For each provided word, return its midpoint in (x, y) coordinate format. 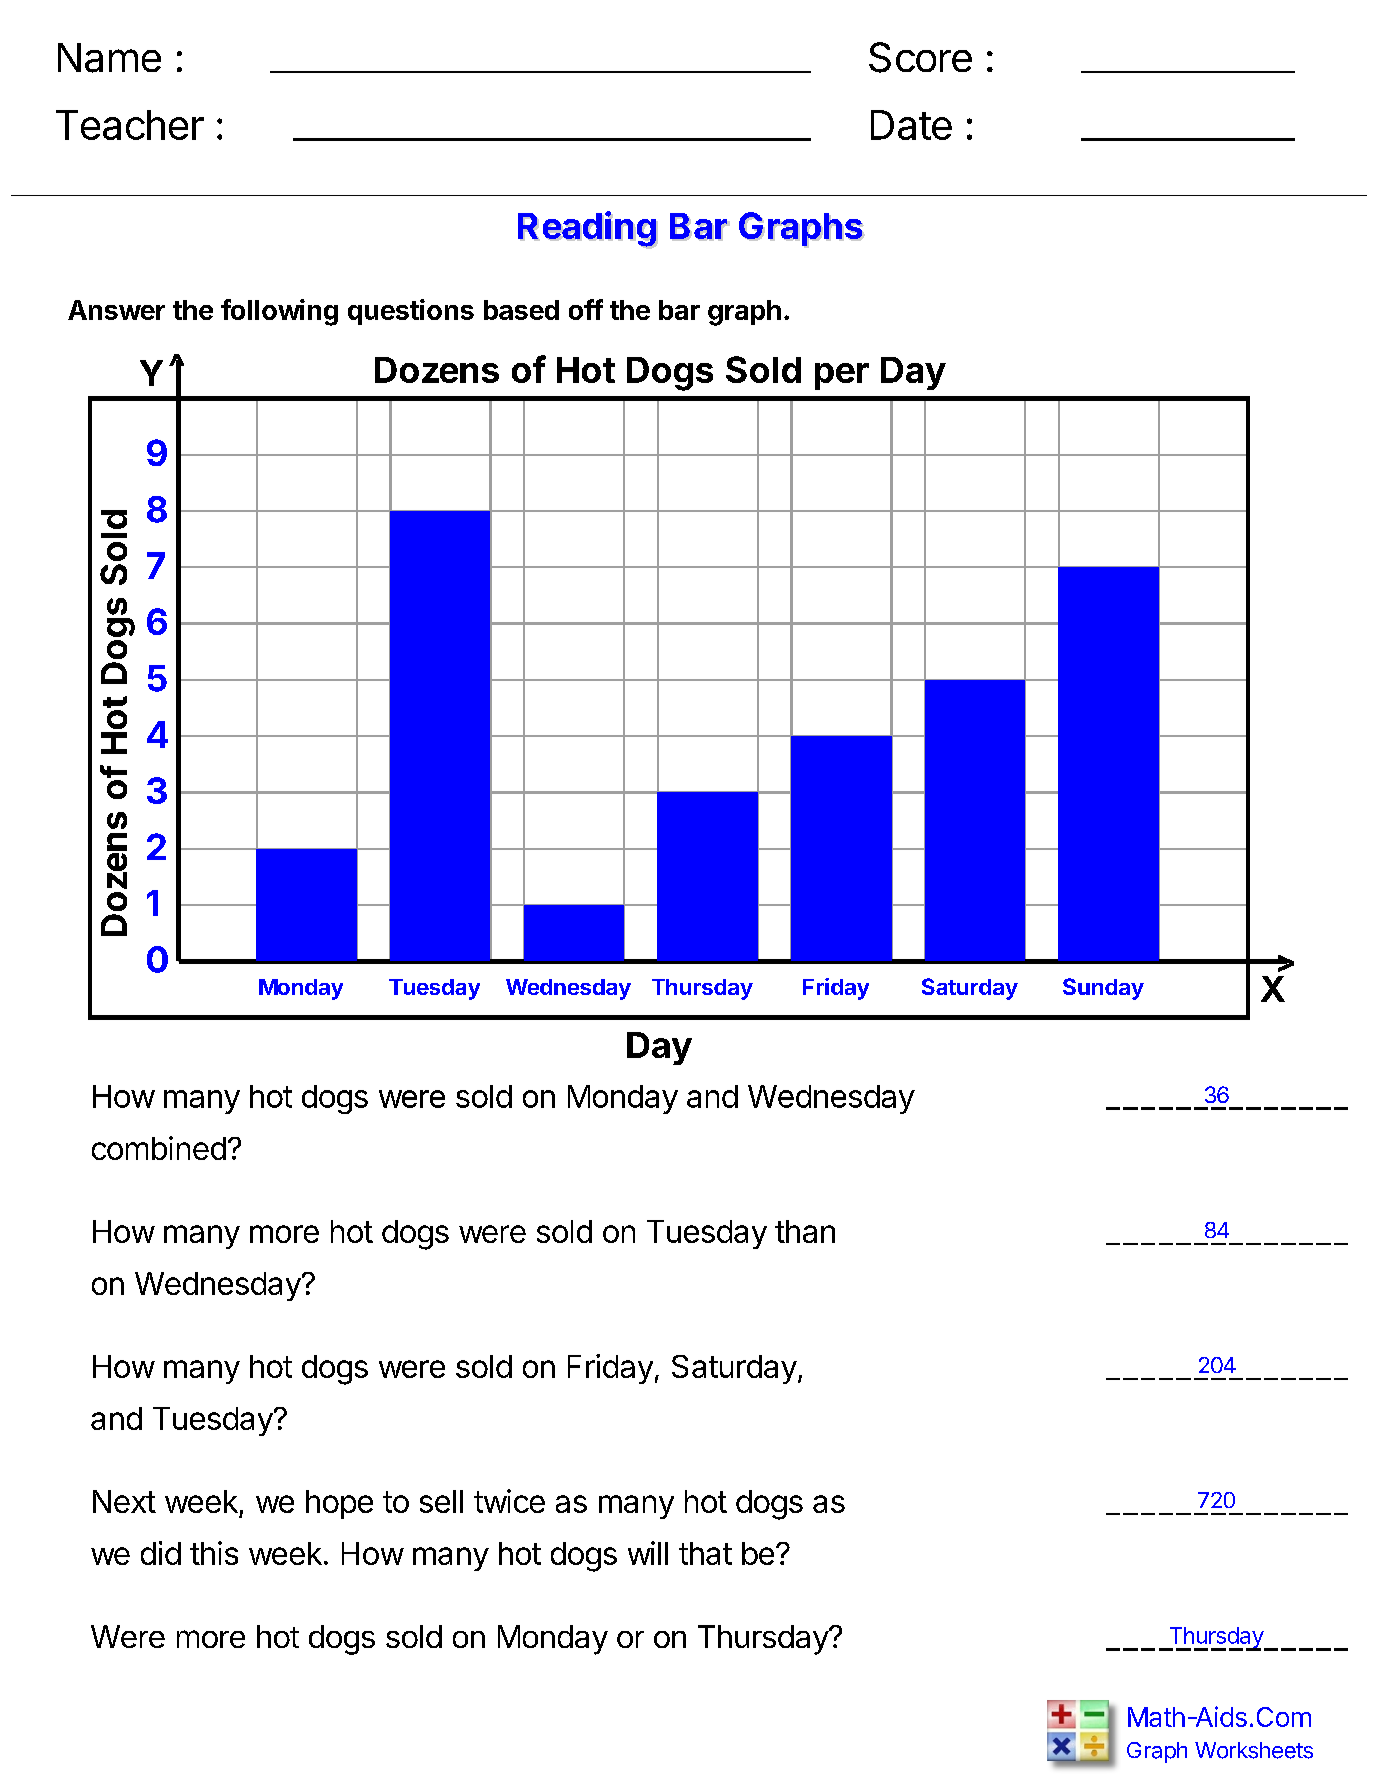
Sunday (1103, 989)
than (805, 1231)
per (842, 376)
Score (920, 57)
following (279, 312)
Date (911, 125)
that (705, 1553)
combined (159, 1148)
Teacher (130, 125)
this (214, 1553)
